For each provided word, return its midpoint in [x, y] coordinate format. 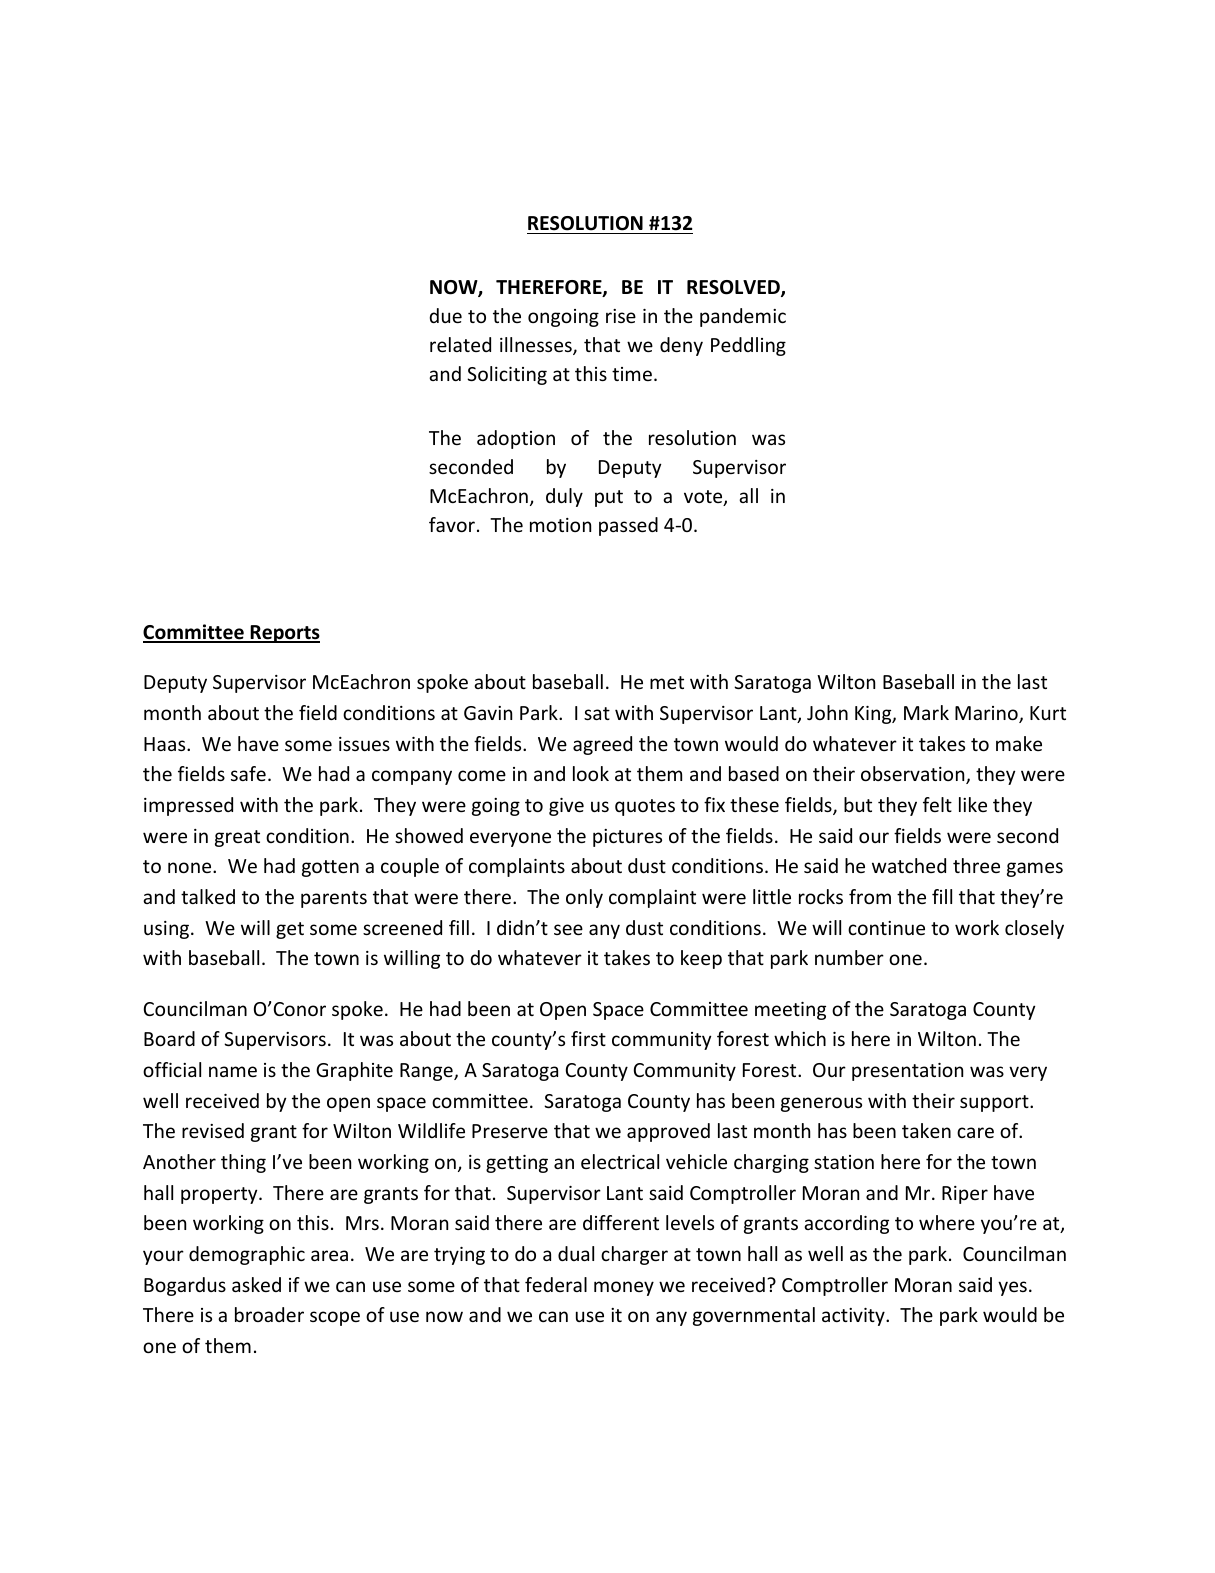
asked [256, 1284]
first [588, 1038]
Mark [926, 712]
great [237, 838]
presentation [907, 1072]
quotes [645, 807]
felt [937, 804]
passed [628, 526]
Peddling [748, 346]
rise [621, 316]
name [233, 1071]
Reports [284, 634]
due [445, 315]
